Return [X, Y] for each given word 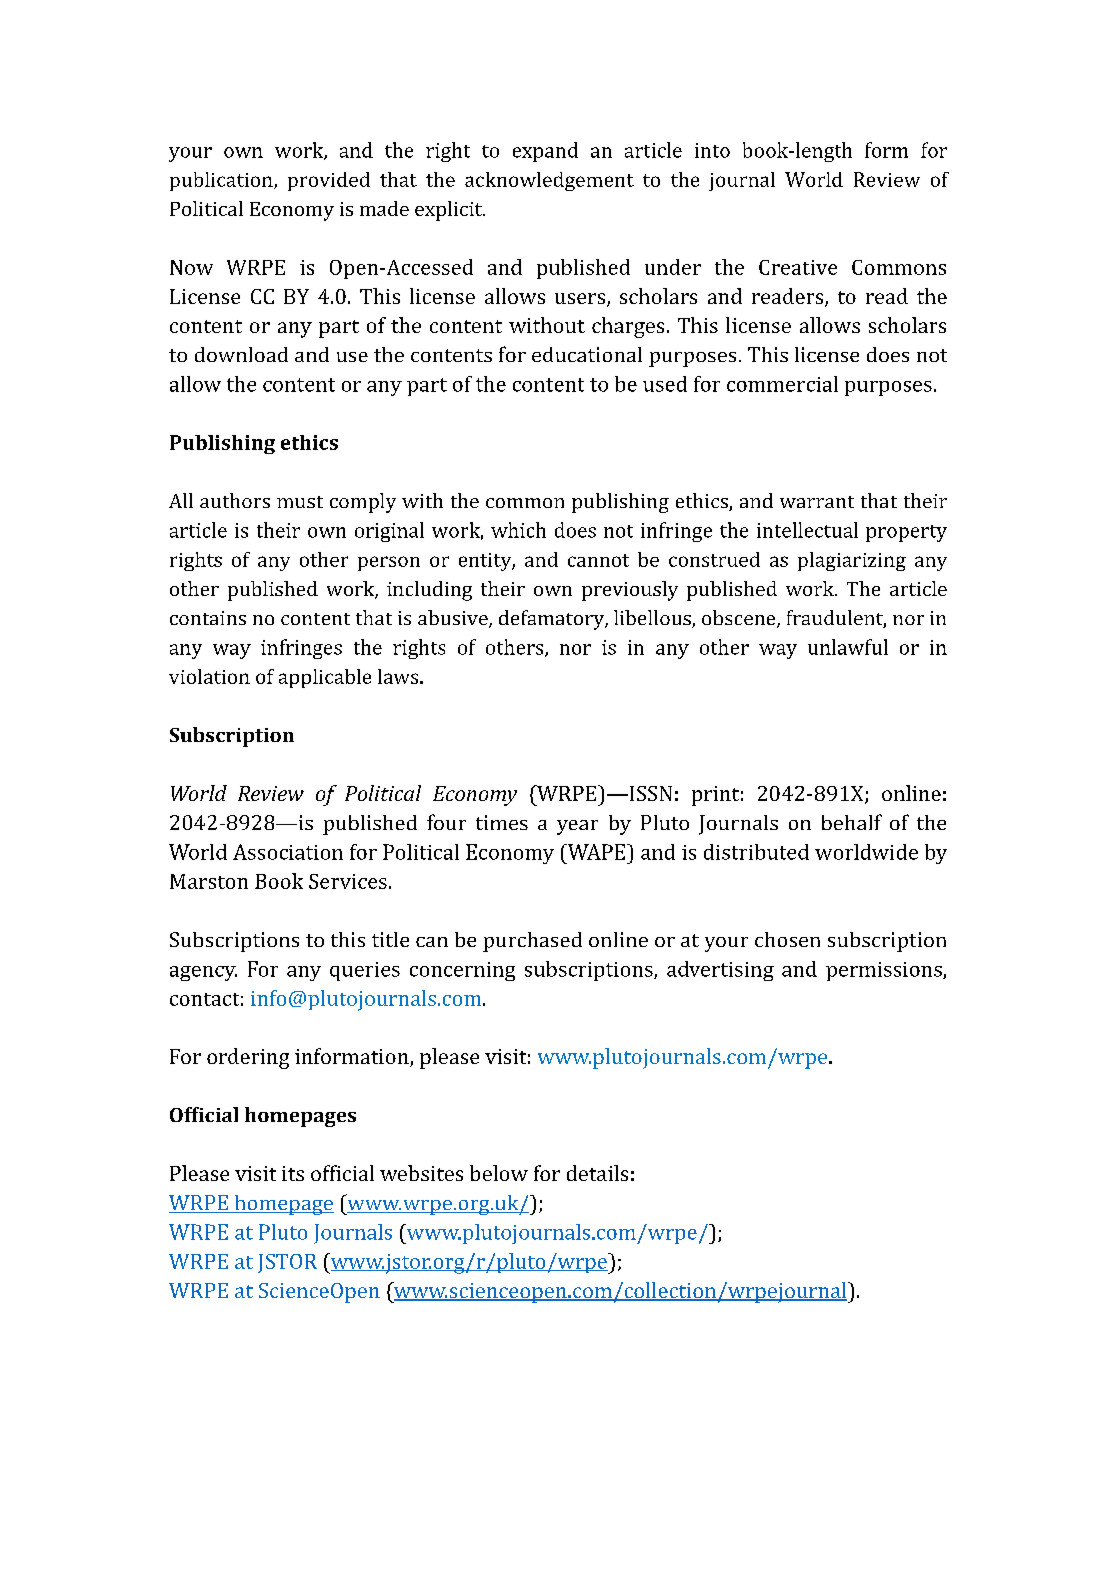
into [712, 150]
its [293, 1173]
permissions [885, 971]
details [597, 1173]
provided [329, 181]
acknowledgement [549, 181]
